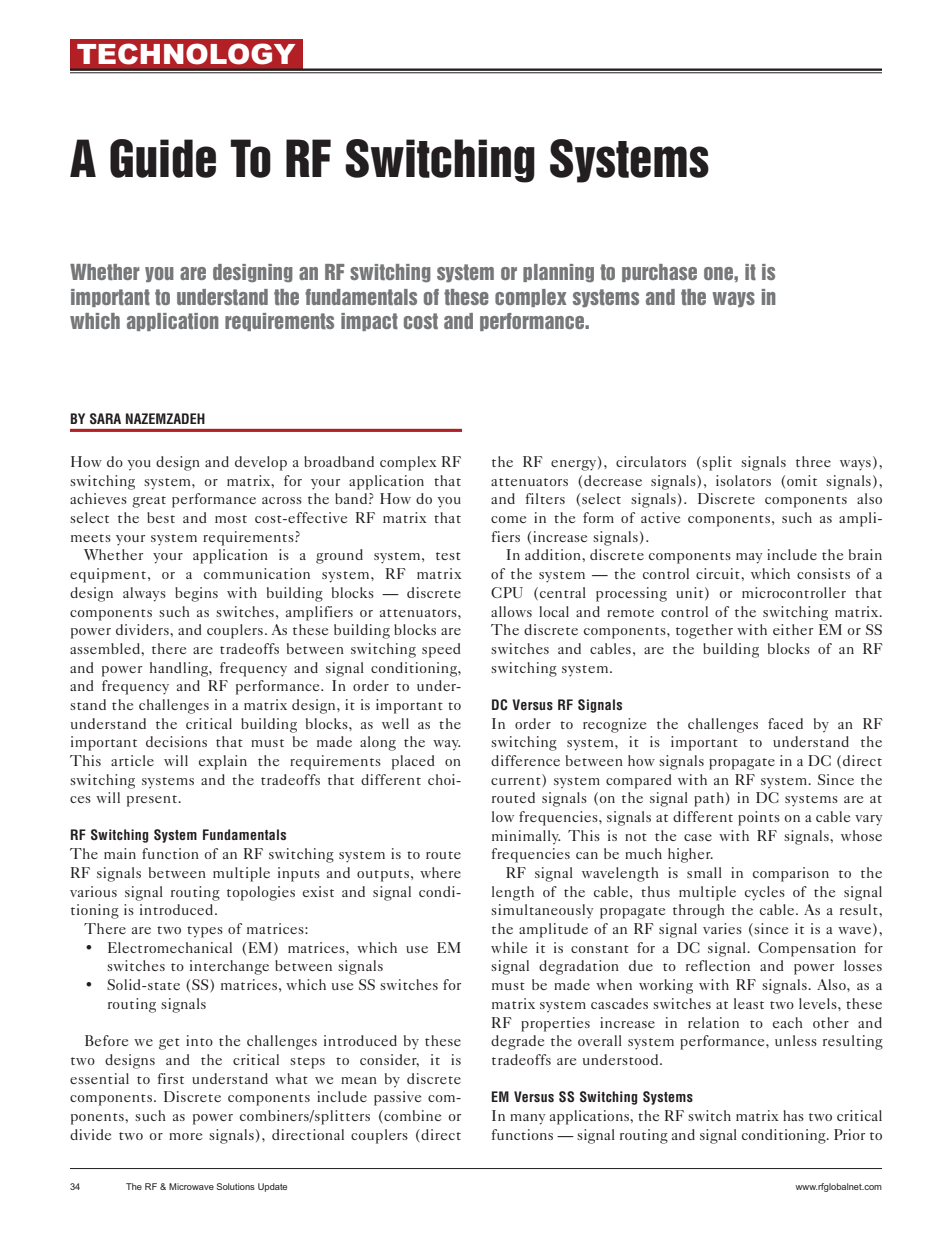 Image resolution: width=952 pixels, height=1233 pixels. I want to click on three, so click(813, 461).
